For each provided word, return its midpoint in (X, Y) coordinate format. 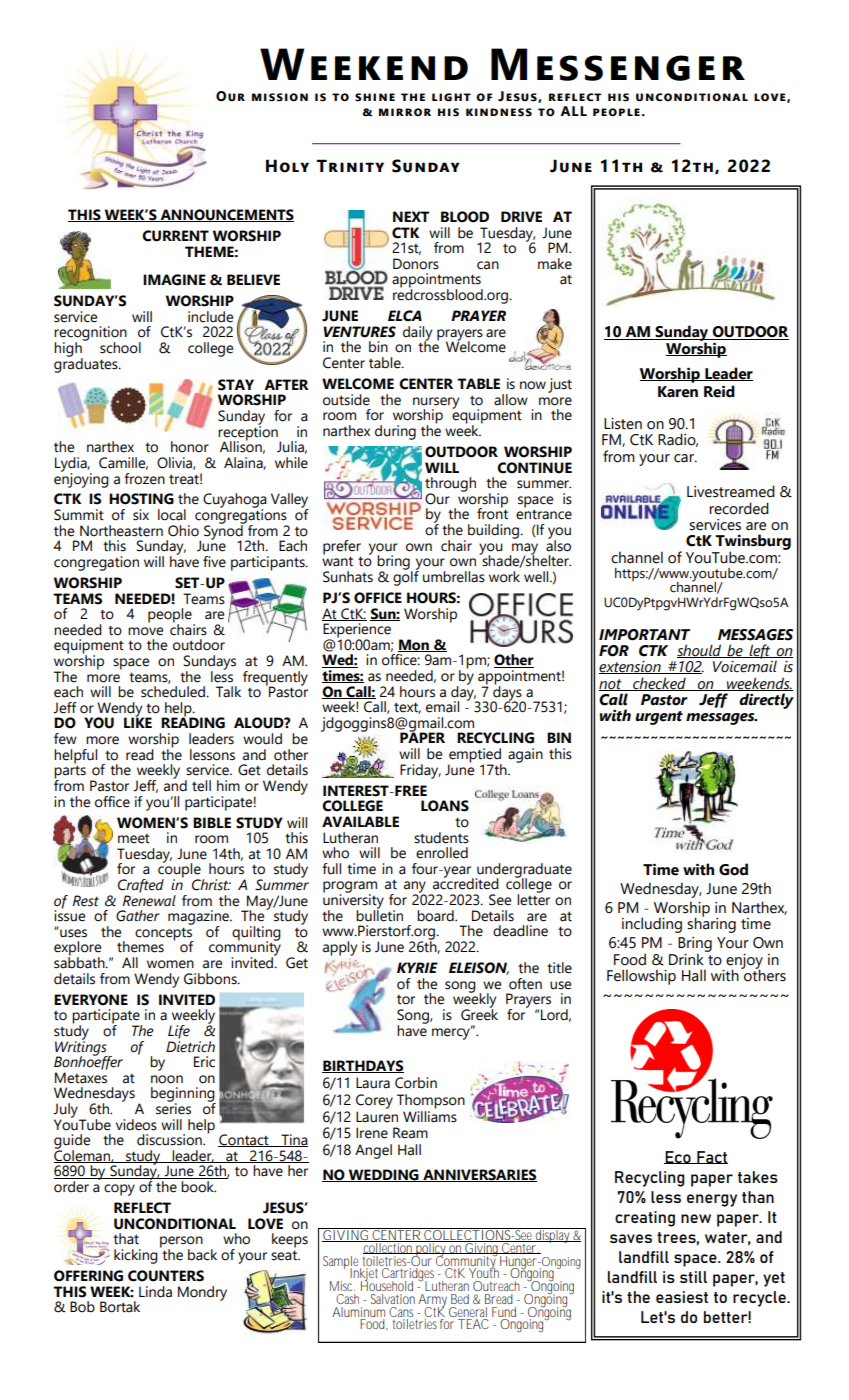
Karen (678, 392)
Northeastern (121, 531)
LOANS (445, 806)
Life (179, 1032)
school (120, 348)
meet (134, 839)
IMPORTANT (644, 635)
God (733, 869)
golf (406, 577)
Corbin (416, 1083)
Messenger (618, 64)
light (451, 97)
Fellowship (641, 977)
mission (280, 97)
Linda (155, 1292)
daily (417, 334)
